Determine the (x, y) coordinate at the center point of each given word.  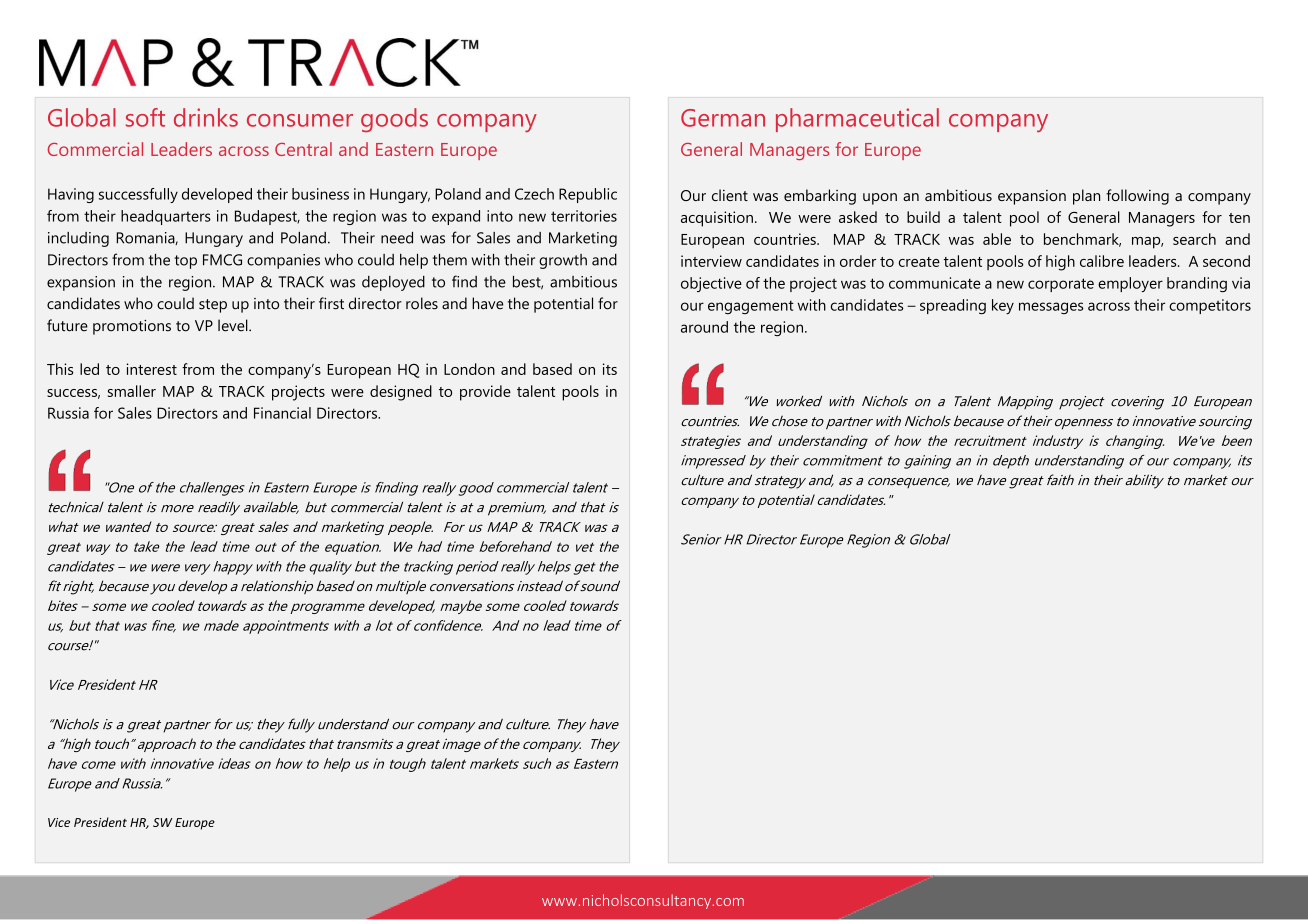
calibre (1102, 261)
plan (1086, 197)
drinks (206, 117)
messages (1051, 308)
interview (711, 261)
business (320, 194)
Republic (588, 195)
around (704, 327)
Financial (282, 413)
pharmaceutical (857, 120)
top (185, 262)
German (723, 118)
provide (485, 393)
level (234, 325)
